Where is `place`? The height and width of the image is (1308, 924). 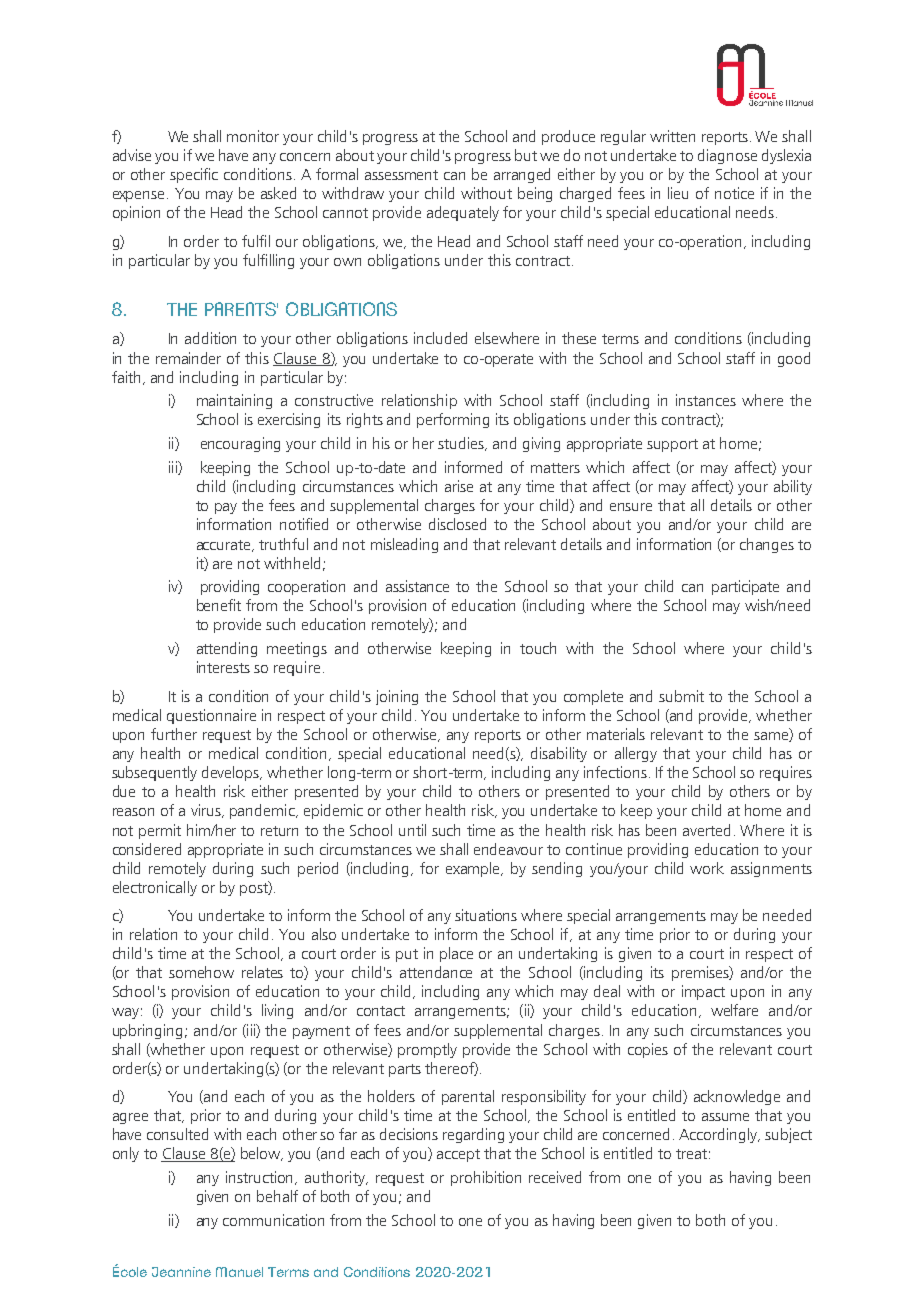 place is located at coordinates (456, 954).
